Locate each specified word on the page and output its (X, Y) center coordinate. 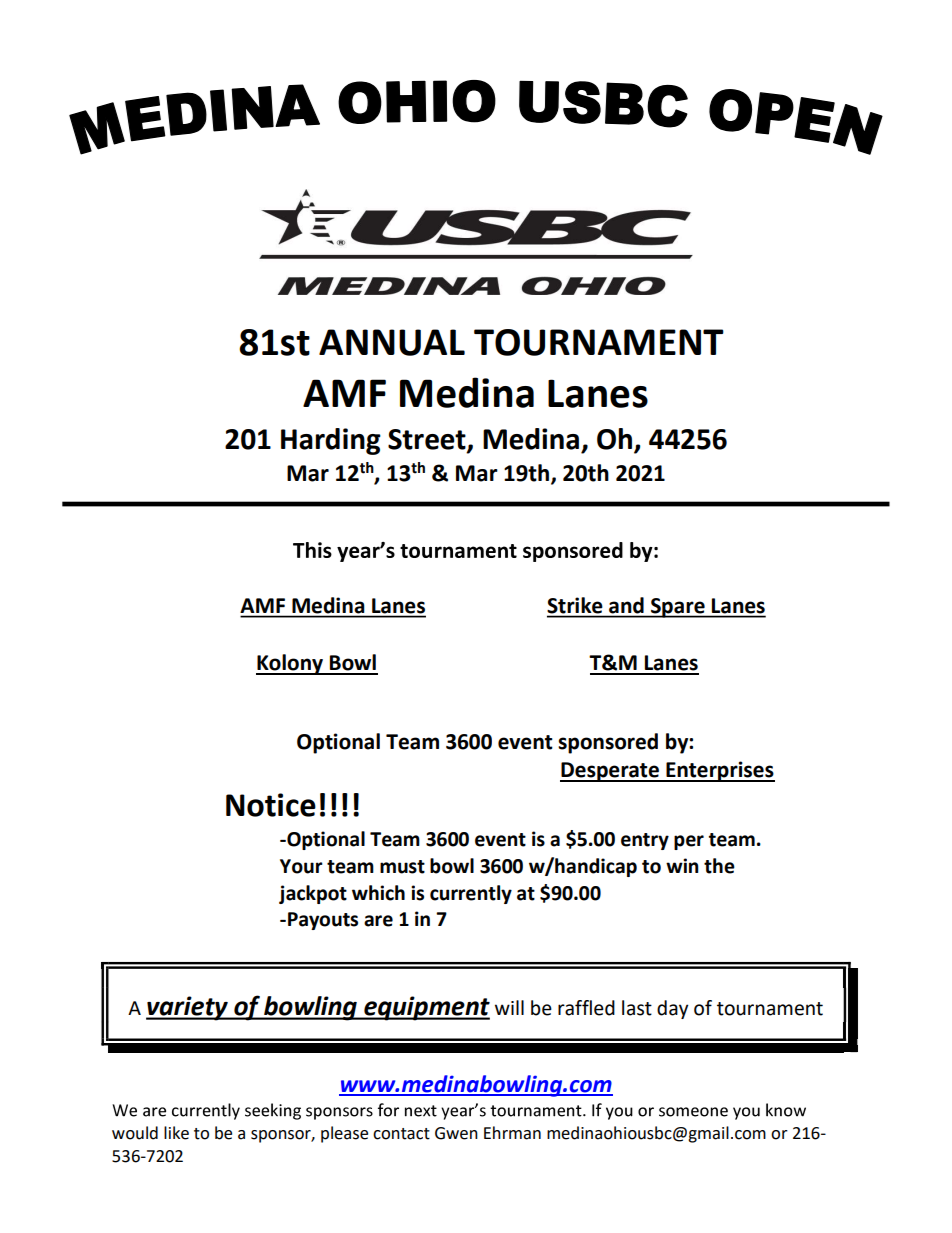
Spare (678, 608)
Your (301, 866)
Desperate (610, 772)
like (176, 1133)
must (402, 867)
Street (428, 440)
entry (645, 841)
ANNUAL (392, 342)
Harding (331, 441)
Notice (271, 805)
